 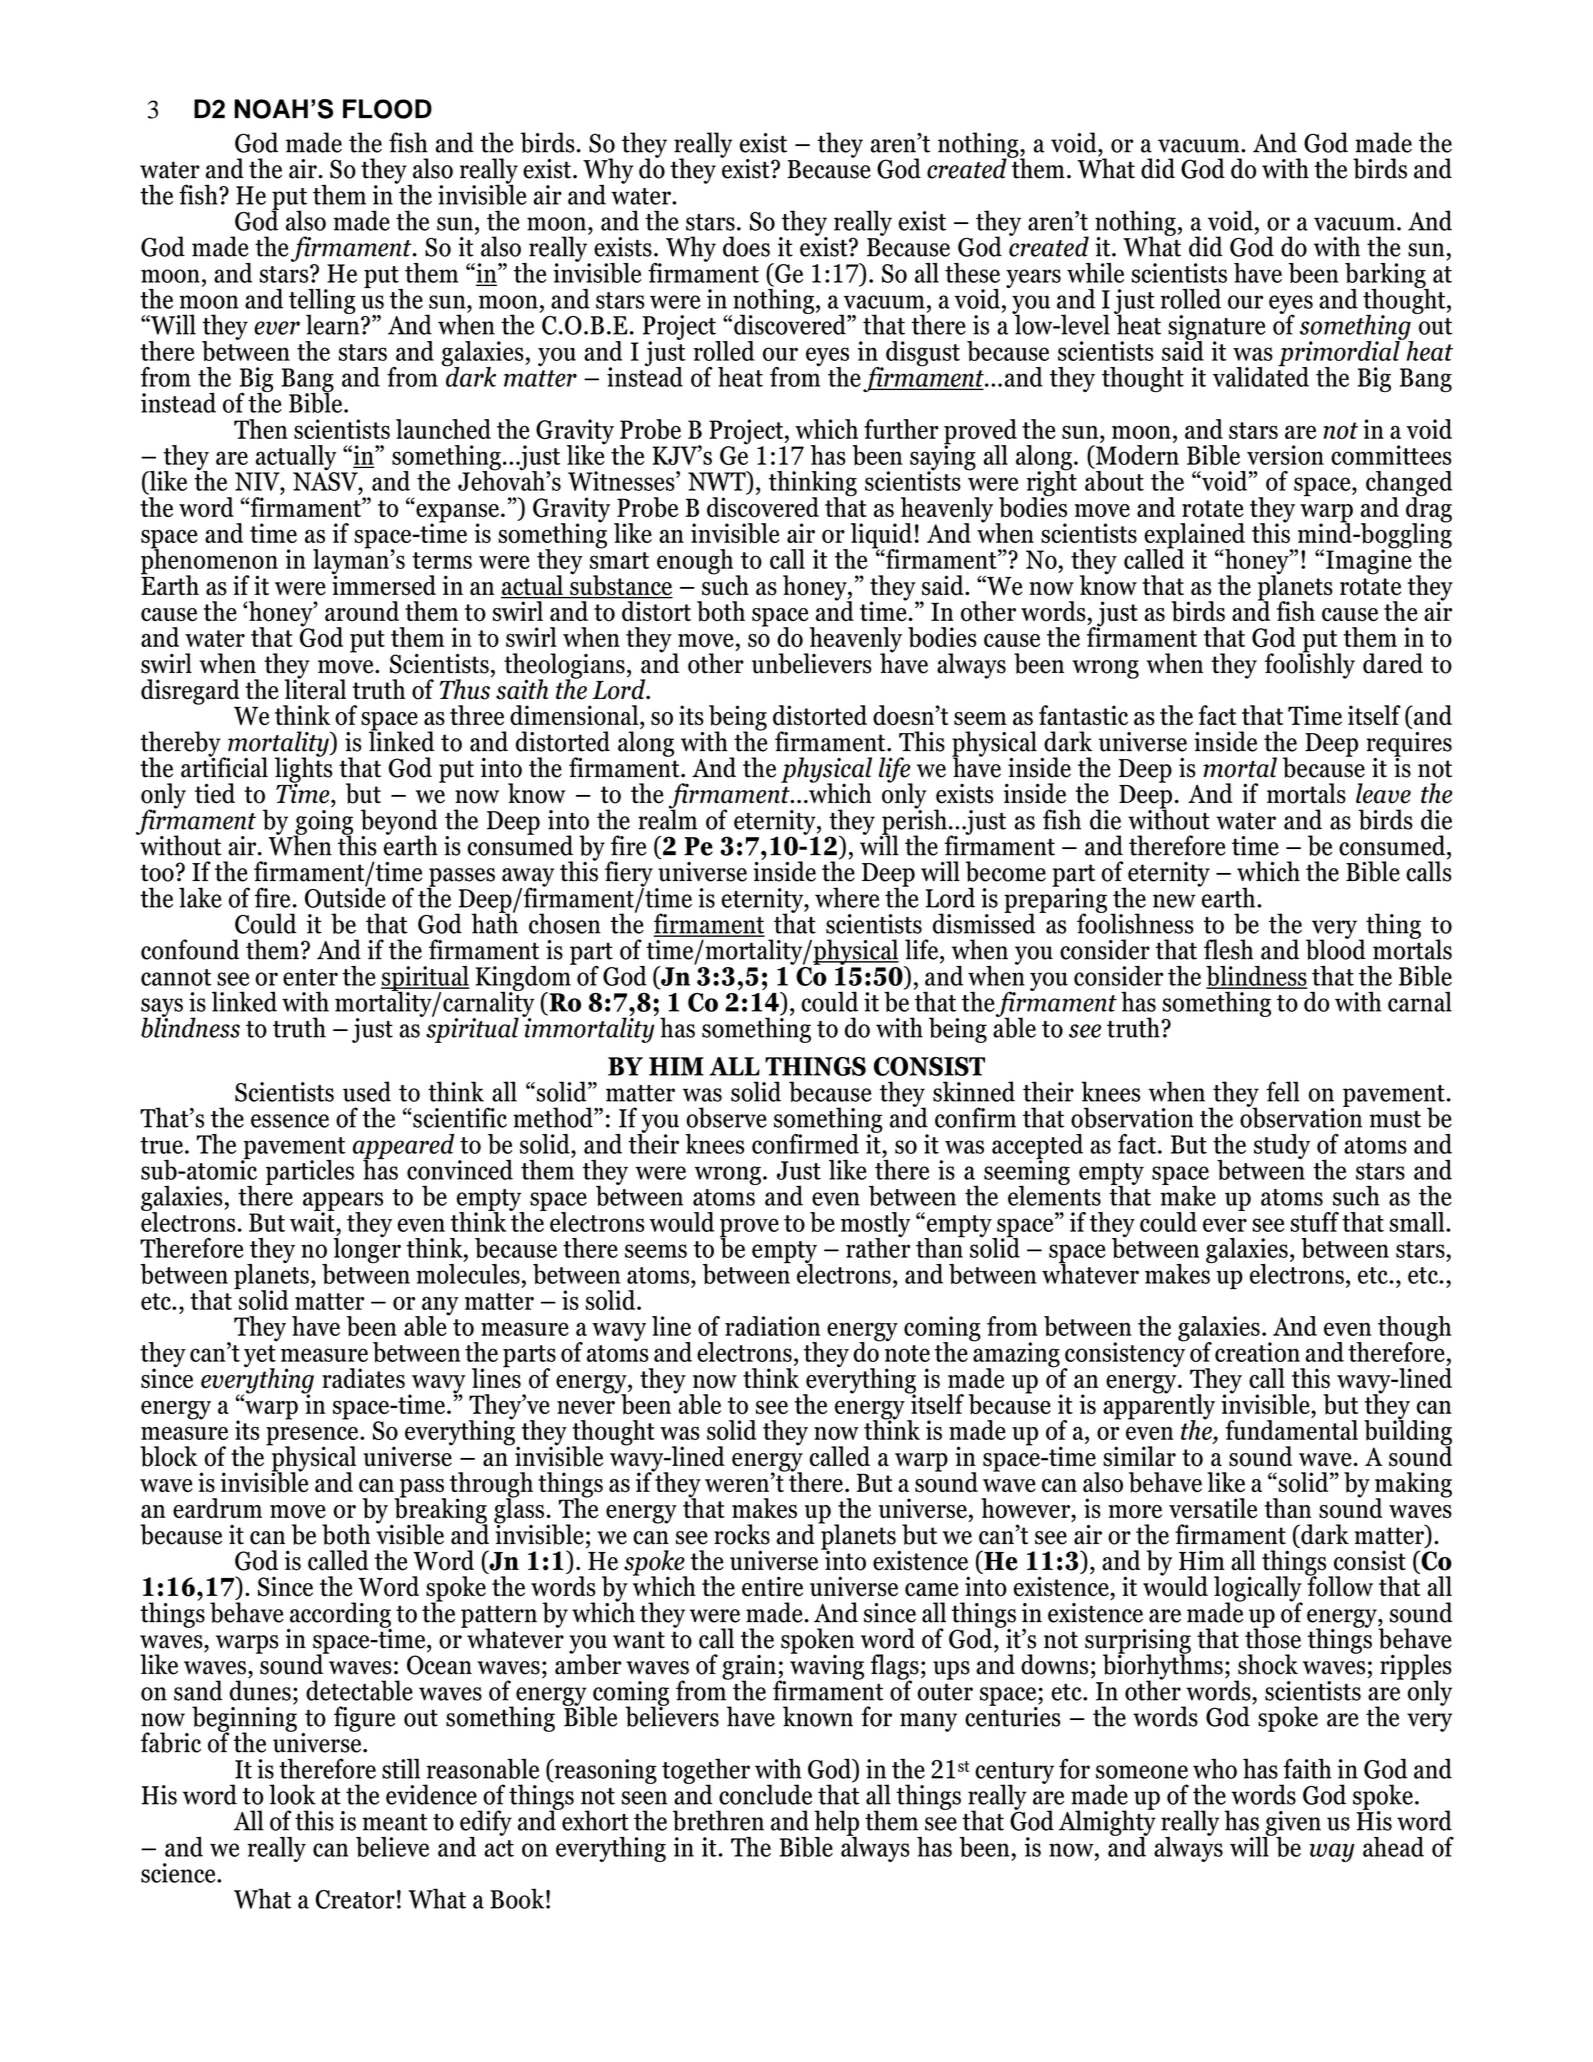 What do you see at coordinates (1228, 949) in the document?
I see `flesh` at bounding box center [1228, 949].
